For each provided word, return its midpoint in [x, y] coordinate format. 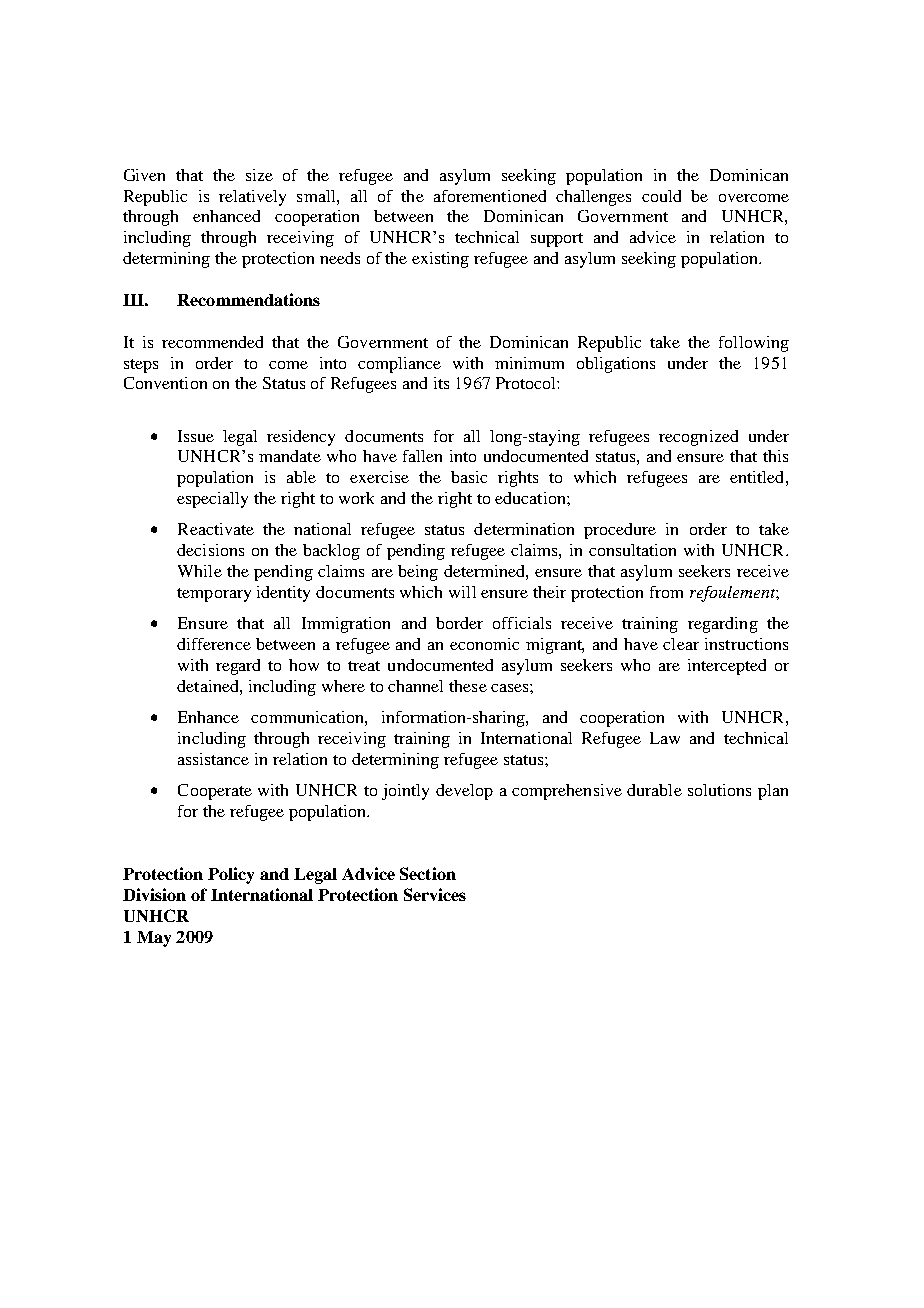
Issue [196, 436]
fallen [422, 456]
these [468, 686]
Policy [231, 875]
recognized [698, 438]
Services [435, 894]
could [661, 196]
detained [209, 686]
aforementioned [490, 196]
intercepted [727, 667]
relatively [252, 198]
